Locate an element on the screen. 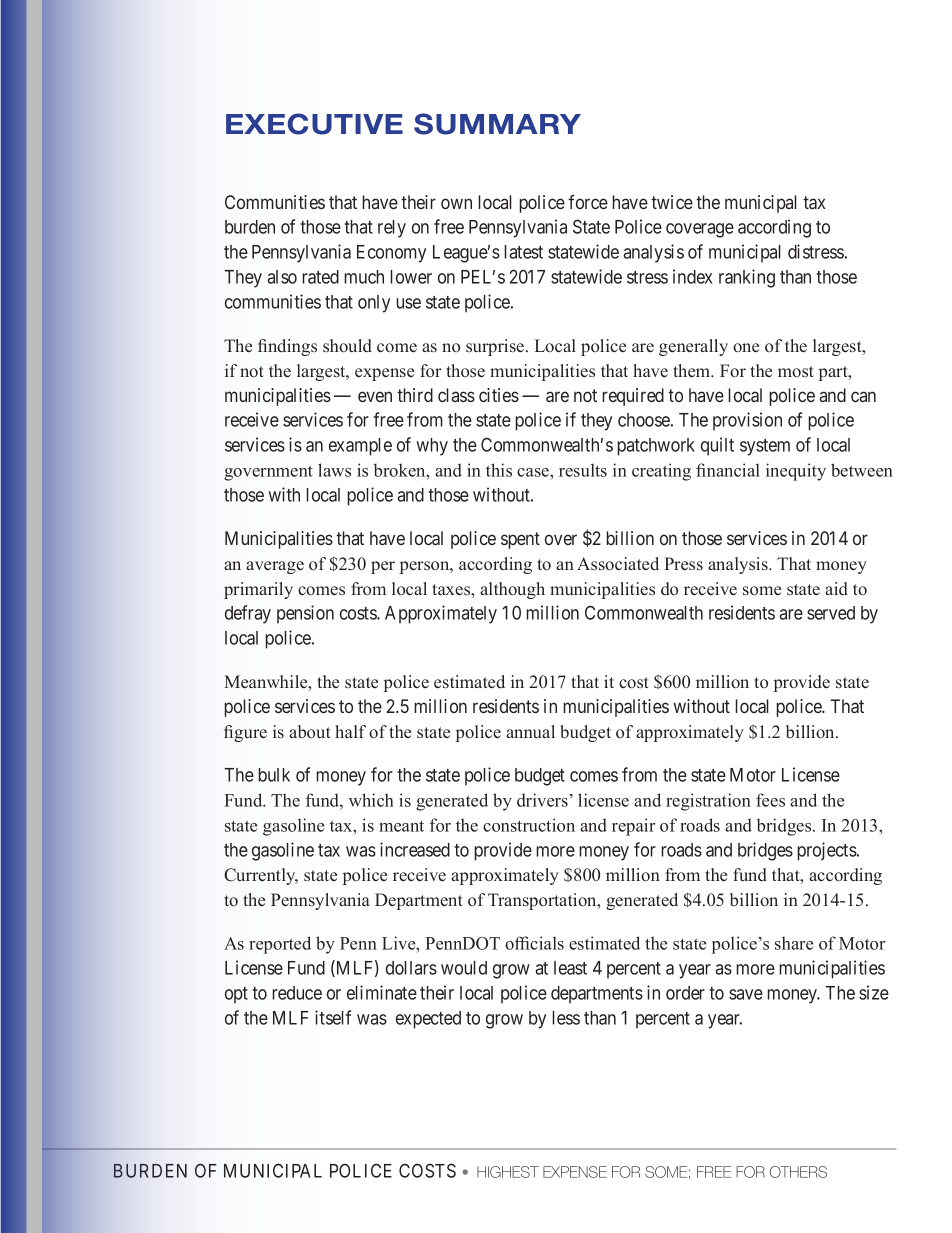 This screenshot has height=1233, width=952. share is located at coordinates (794, 943).
